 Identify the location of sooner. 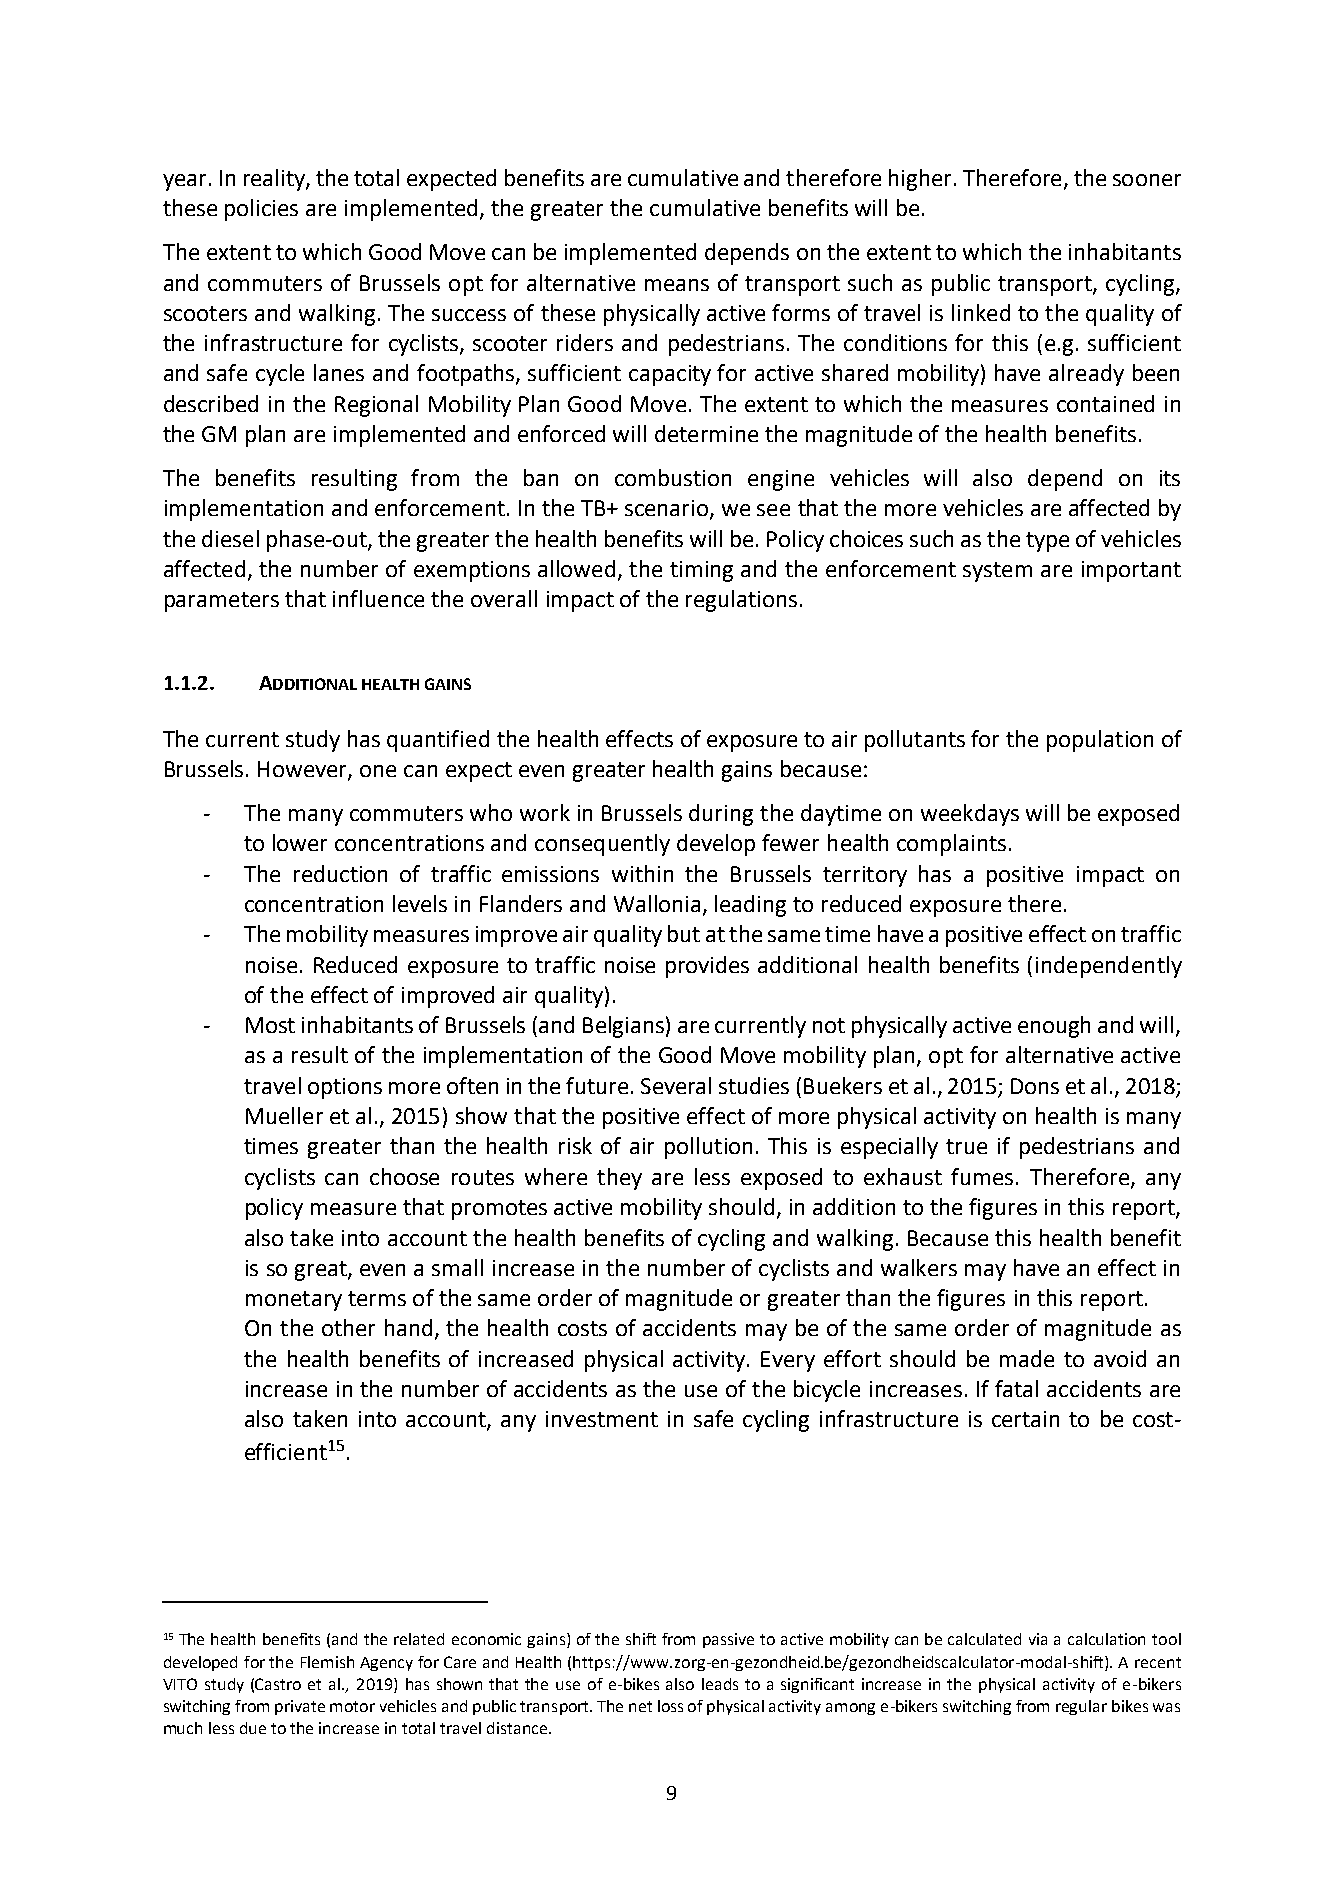
(1147, 180).
